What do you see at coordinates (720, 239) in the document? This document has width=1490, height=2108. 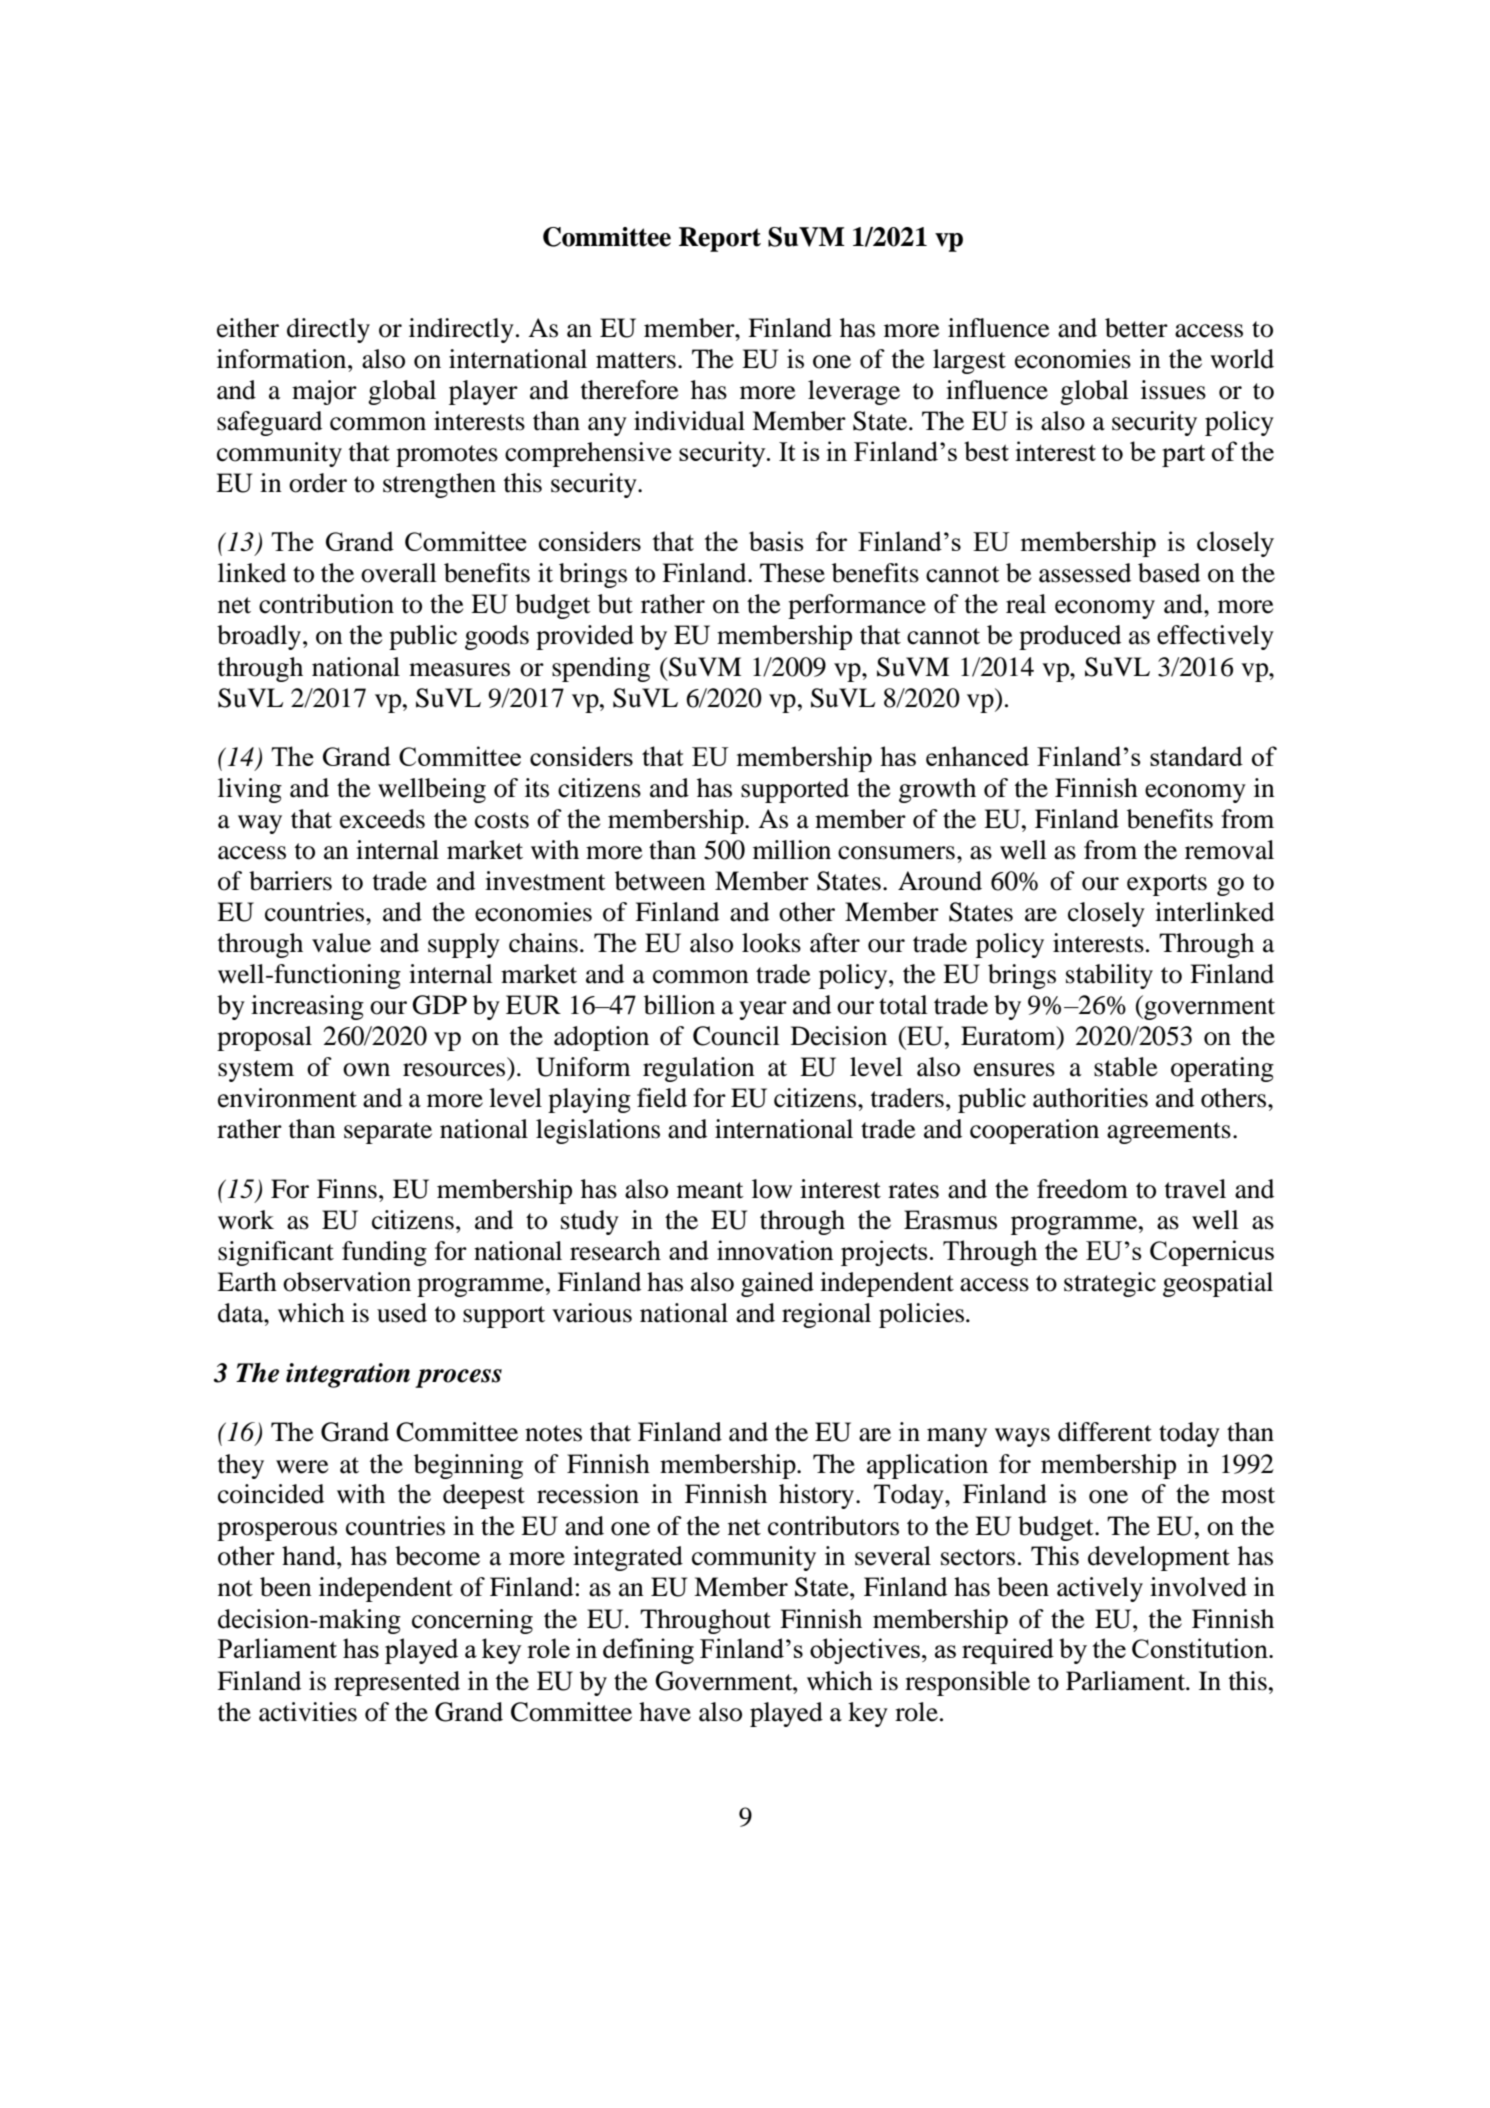 I see `Report` at bounding box center [720, 239].
